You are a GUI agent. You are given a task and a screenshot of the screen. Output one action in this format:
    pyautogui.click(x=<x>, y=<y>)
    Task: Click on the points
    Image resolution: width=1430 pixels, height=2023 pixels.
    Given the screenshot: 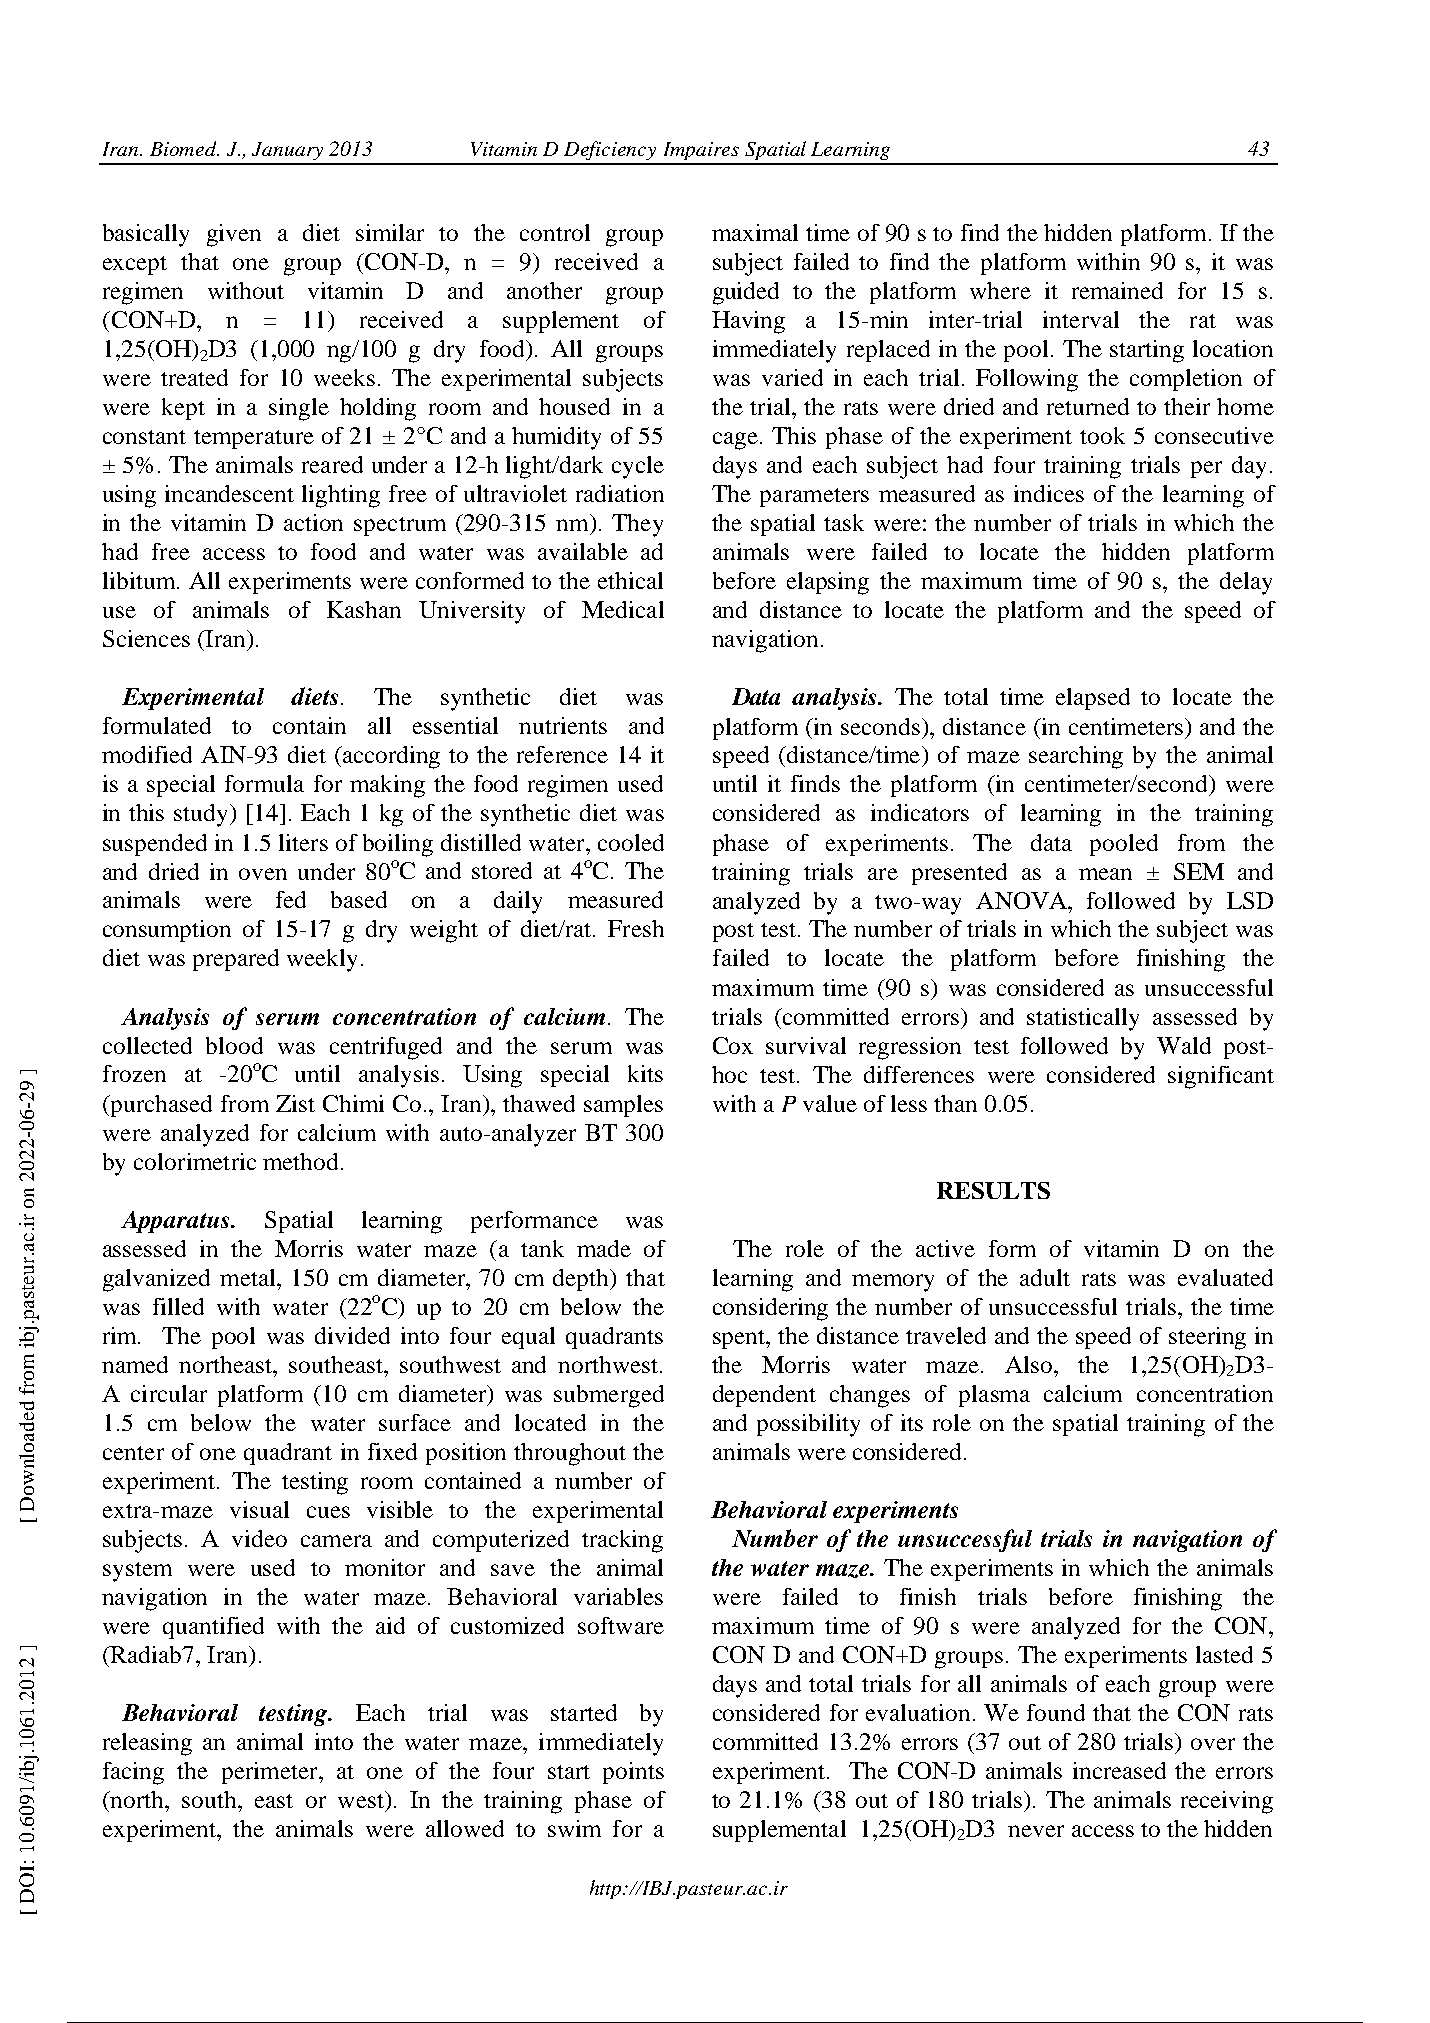 What is the action you would take?
    pyautogui.click(x=633, y=1773)
